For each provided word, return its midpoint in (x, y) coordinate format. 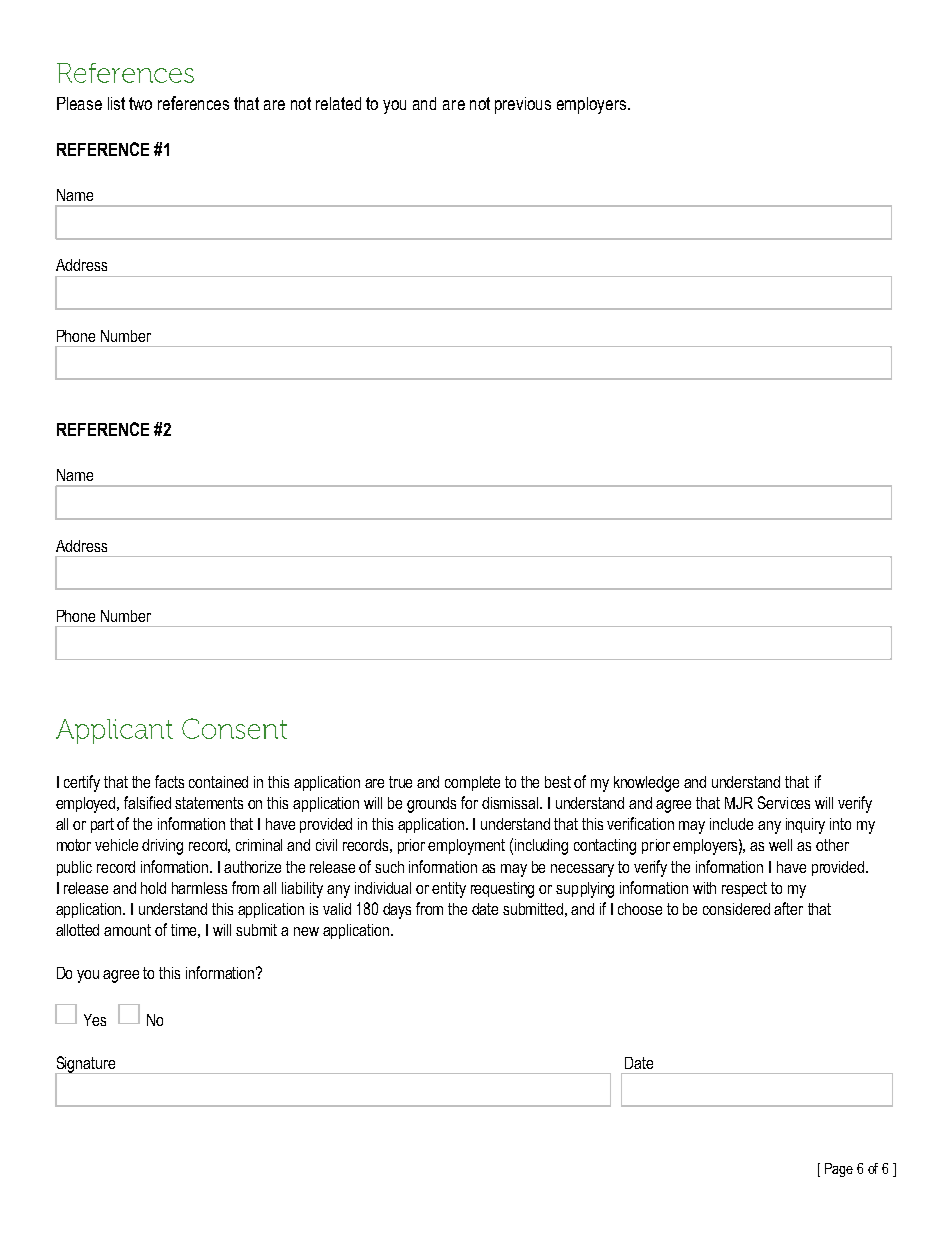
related (338, 103)
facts (169, 781)
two (140, 103)
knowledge (646, 784)
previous (523, 105)
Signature (86, 1065)
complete (472, 783)
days (397, 911)
